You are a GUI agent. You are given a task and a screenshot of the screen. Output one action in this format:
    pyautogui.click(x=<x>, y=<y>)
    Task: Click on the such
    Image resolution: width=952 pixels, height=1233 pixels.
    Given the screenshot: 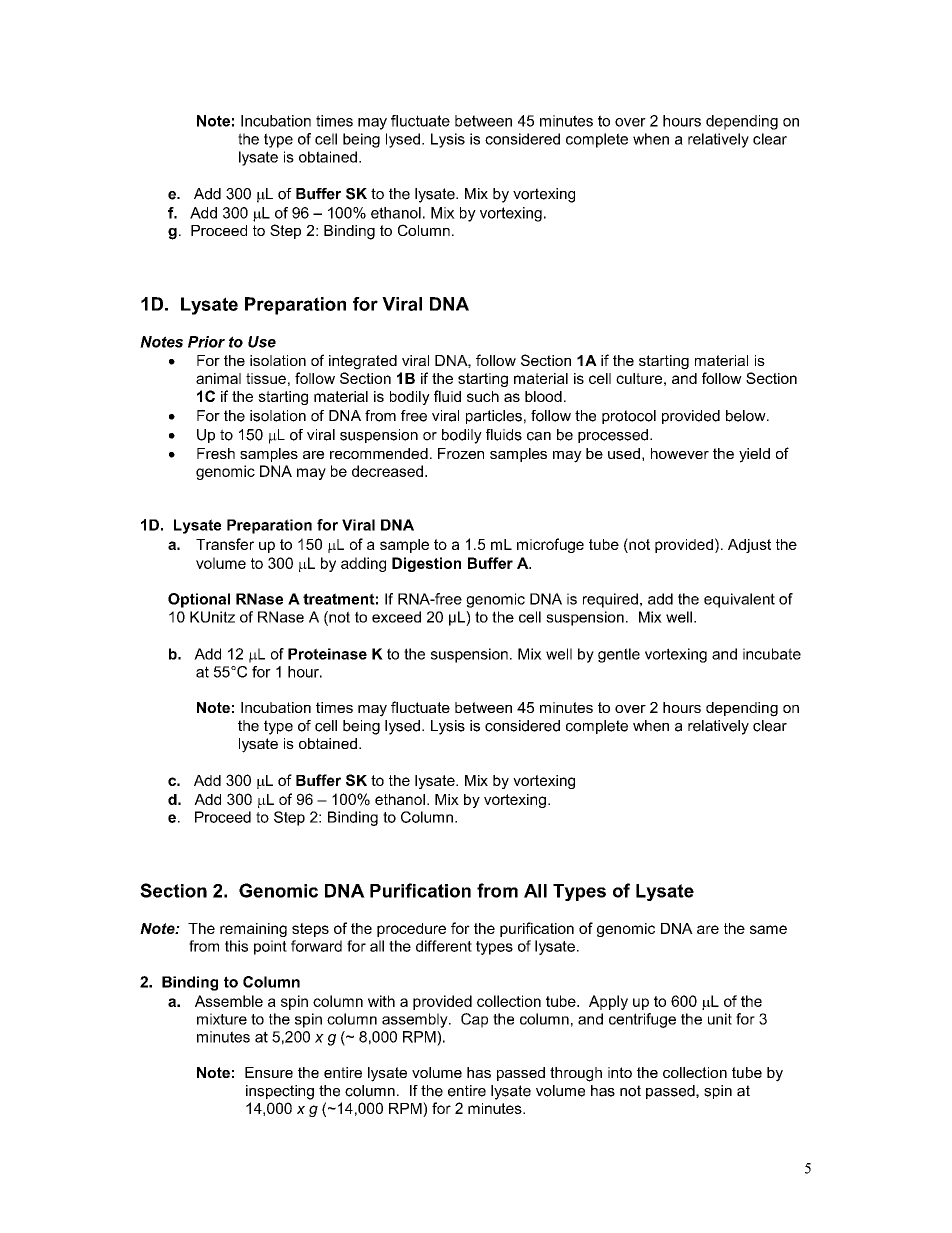 What is the action you would take?
    pyautogui.click(x=483, y=396)
